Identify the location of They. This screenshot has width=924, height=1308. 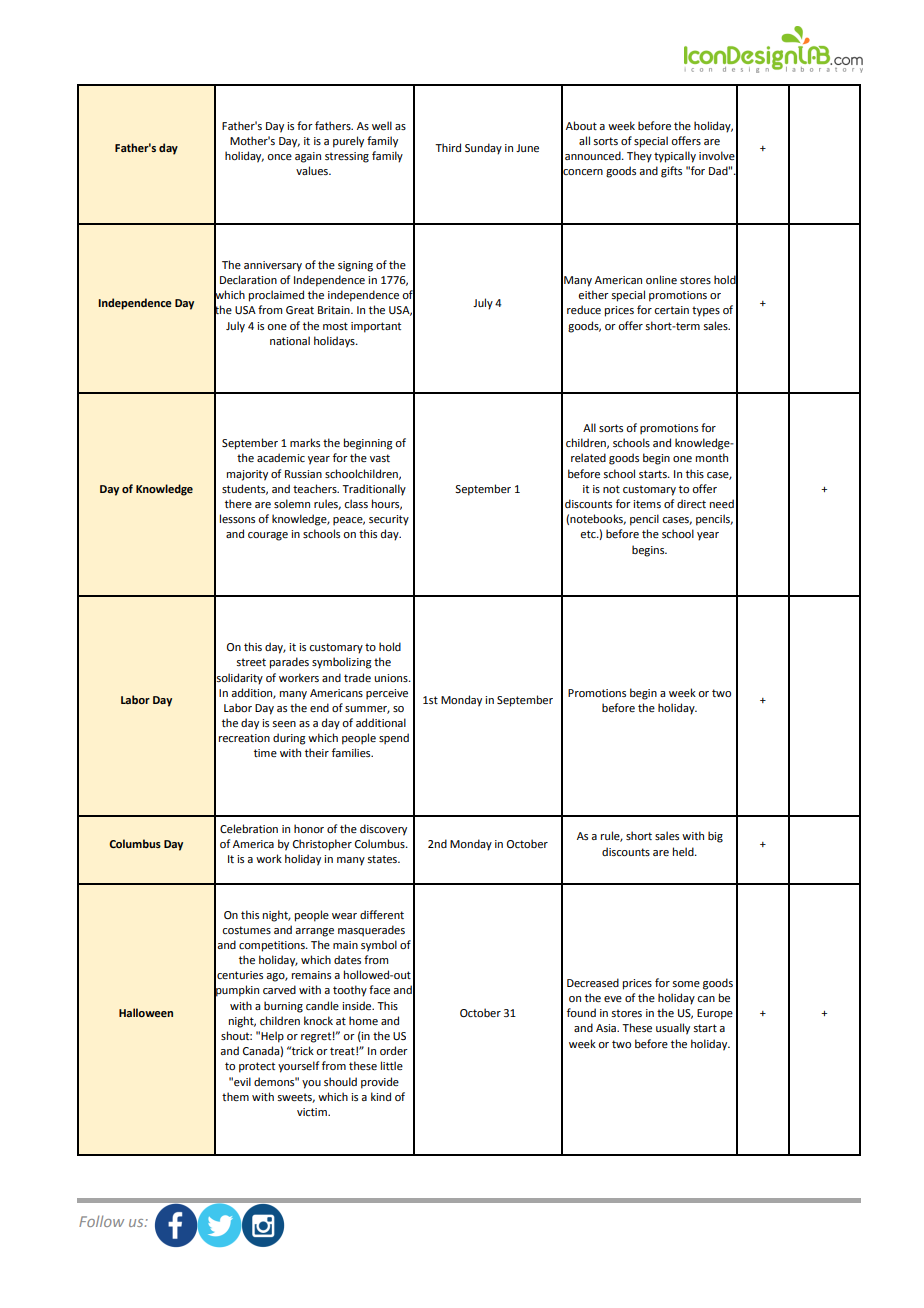
(639, 157).
